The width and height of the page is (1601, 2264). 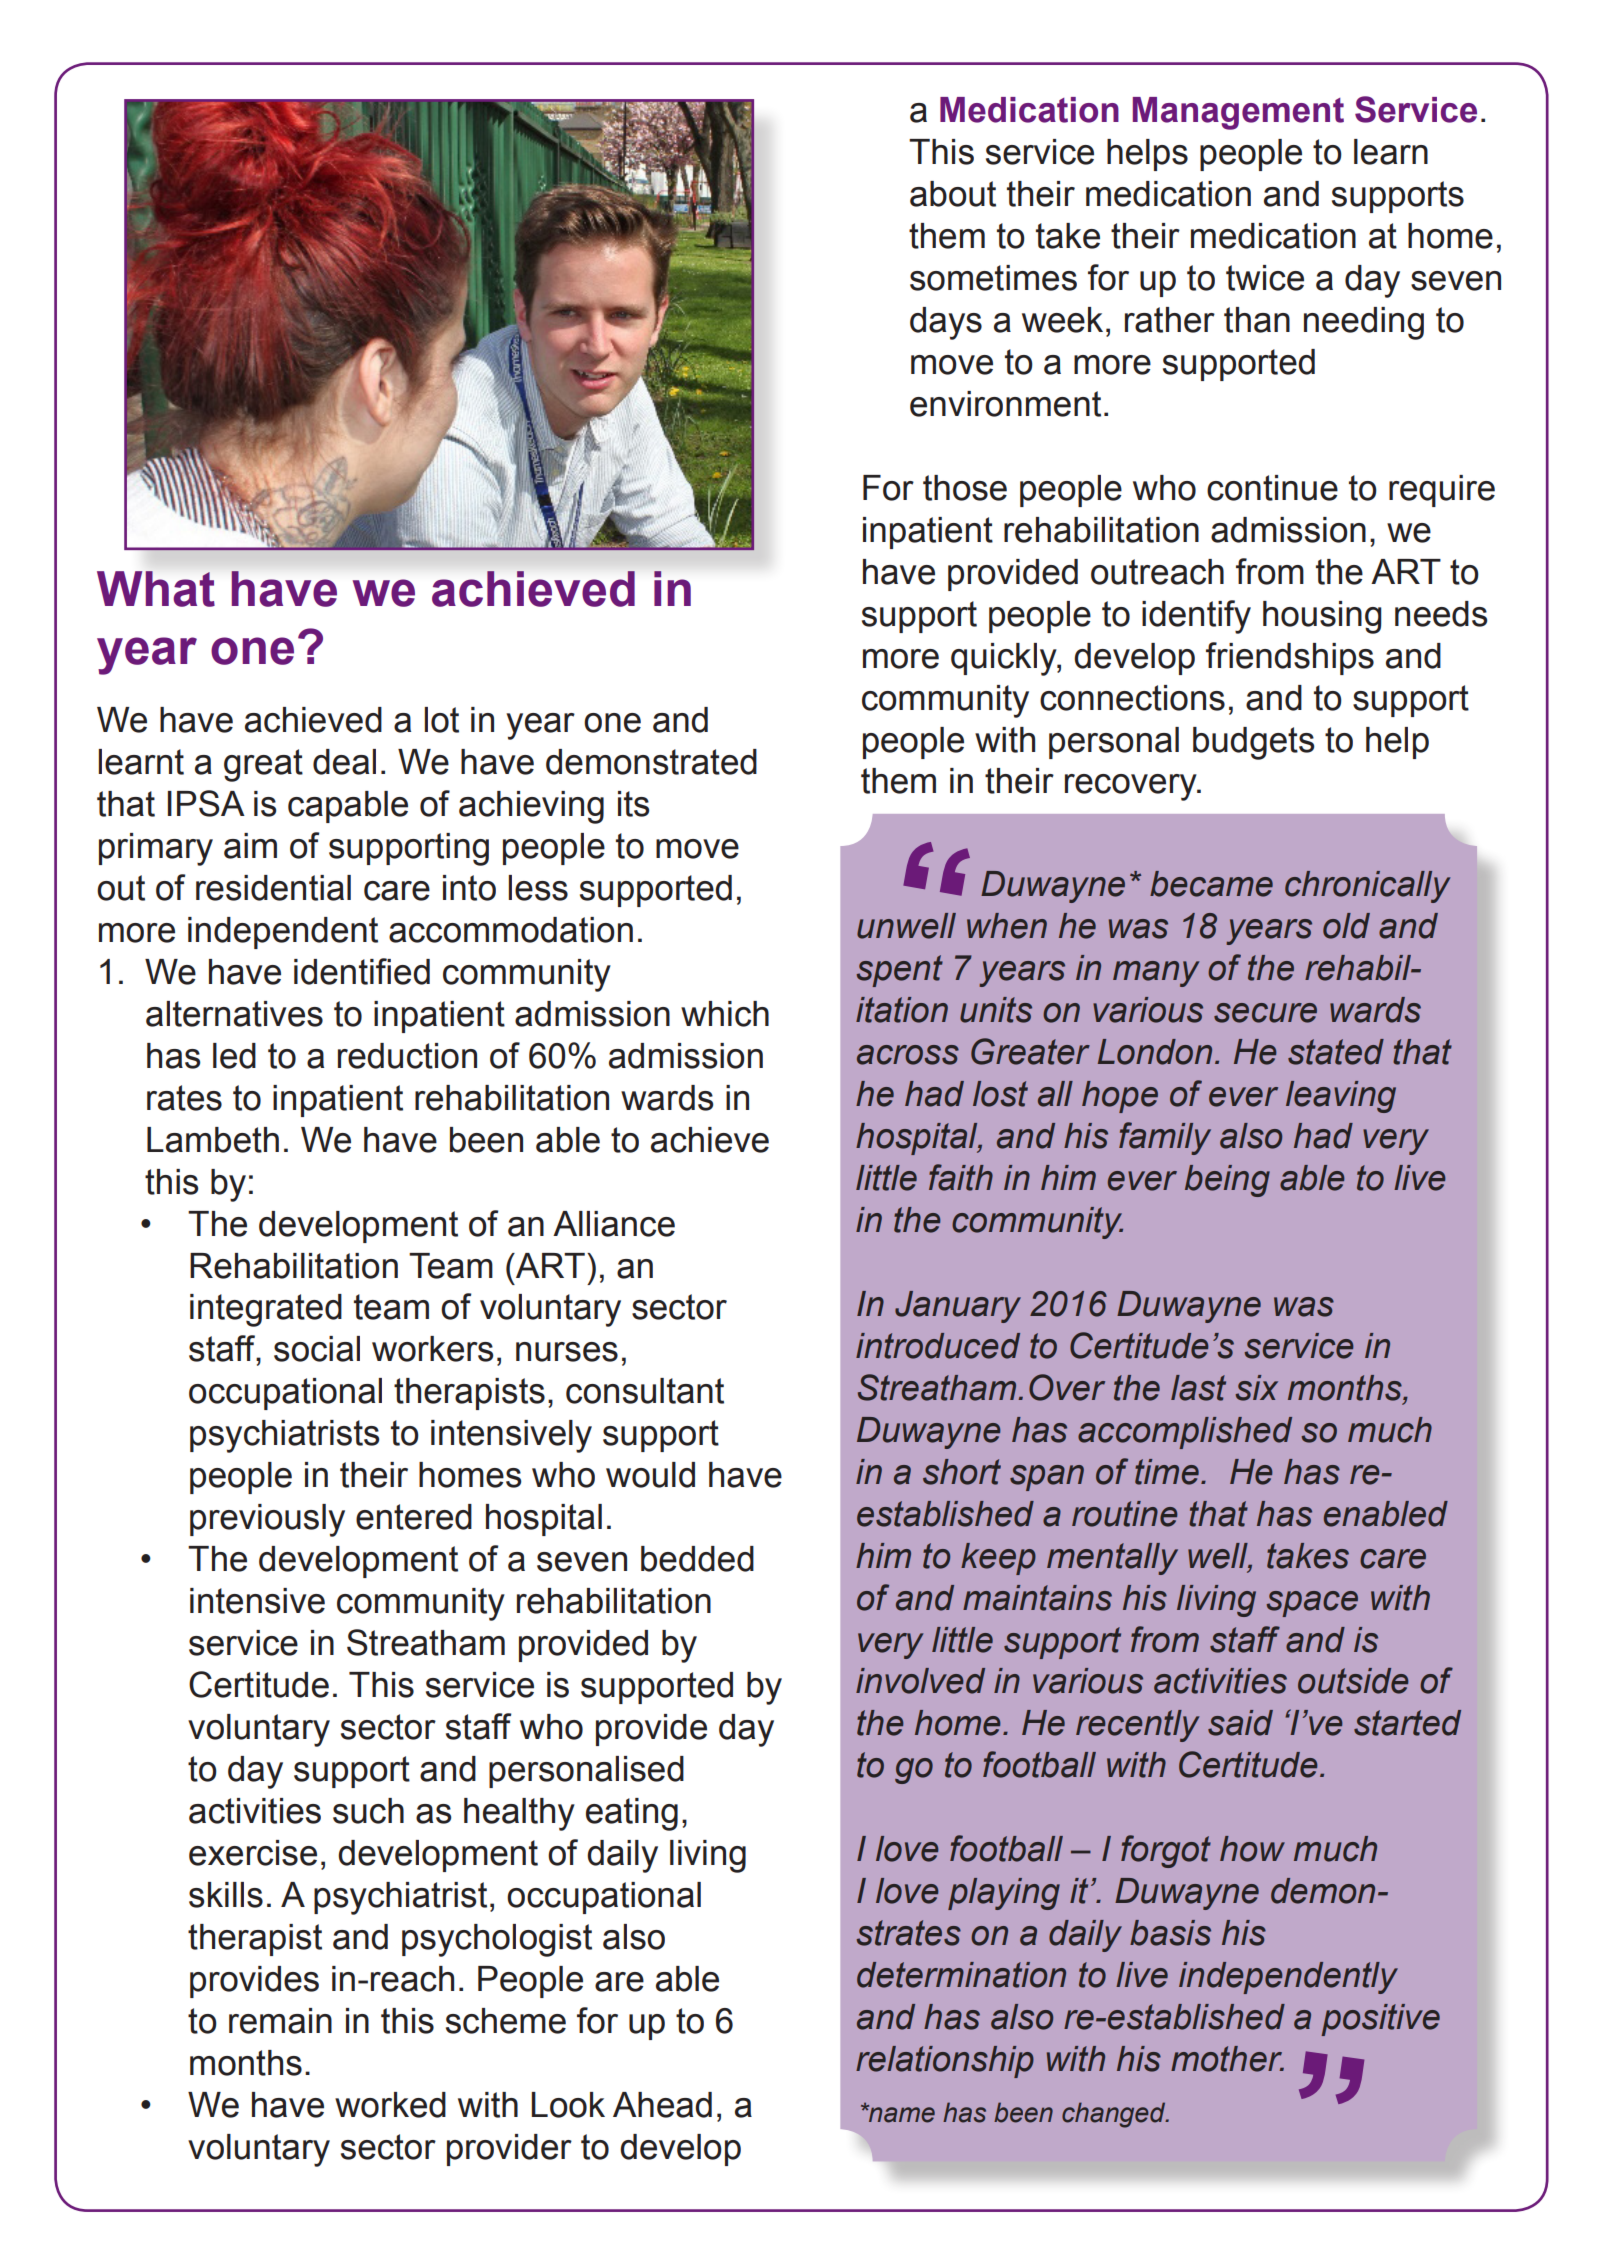 What do you see at coordinates (280, 2021) in the page?
I see `remain` at bounding box center [280, 2021].
